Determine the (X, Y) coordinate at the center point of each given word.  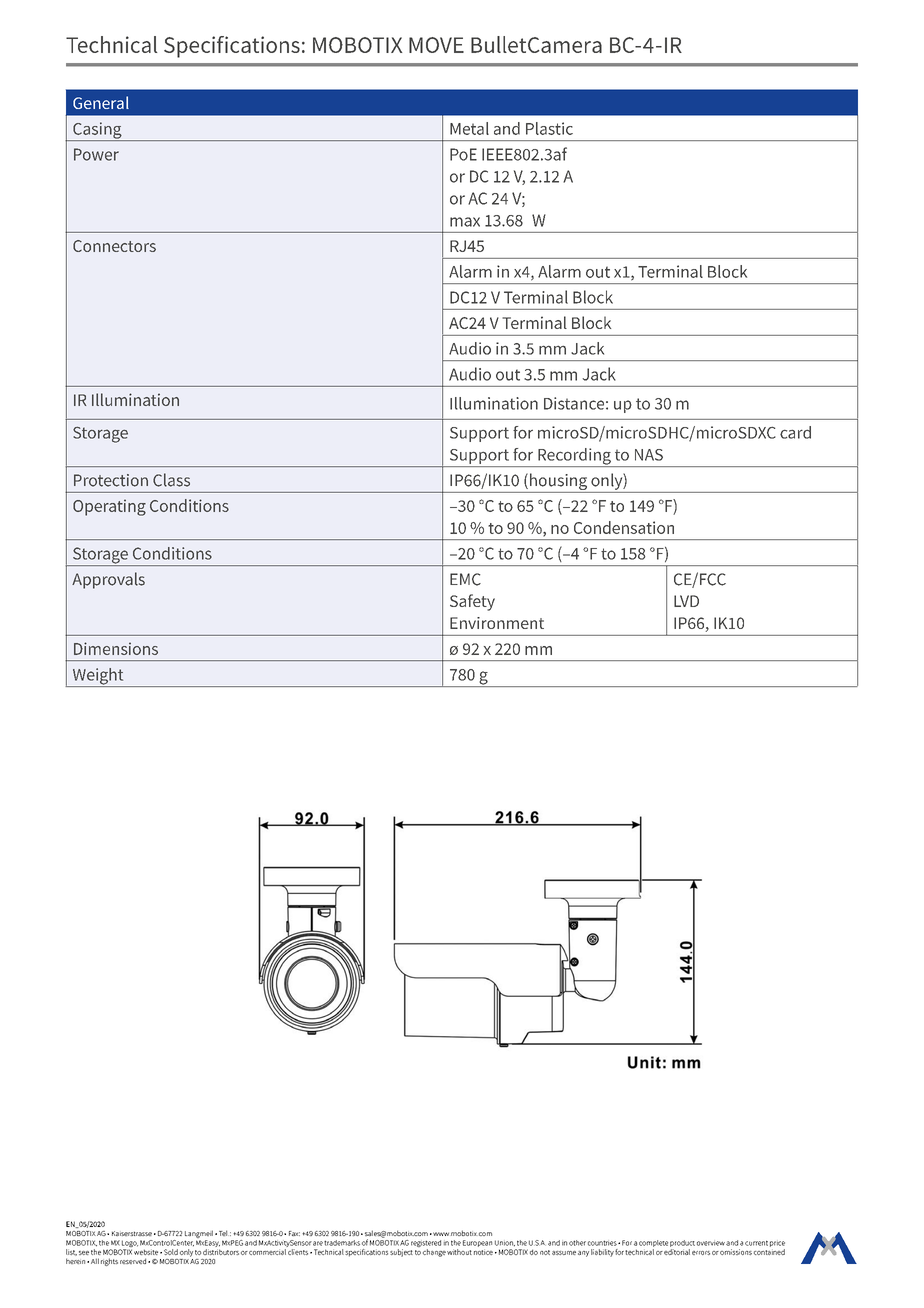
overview (711, 1243)
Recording (574, 457)
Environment (497, 623)
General (101, 102)
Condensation (624, 527)
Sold (171, 1252)
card (795, 432)
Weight (98, 677)
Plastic (549, 128)
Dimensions (116, 648)
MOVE (436, 45)
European (477, 1243)
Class (171, 480)
